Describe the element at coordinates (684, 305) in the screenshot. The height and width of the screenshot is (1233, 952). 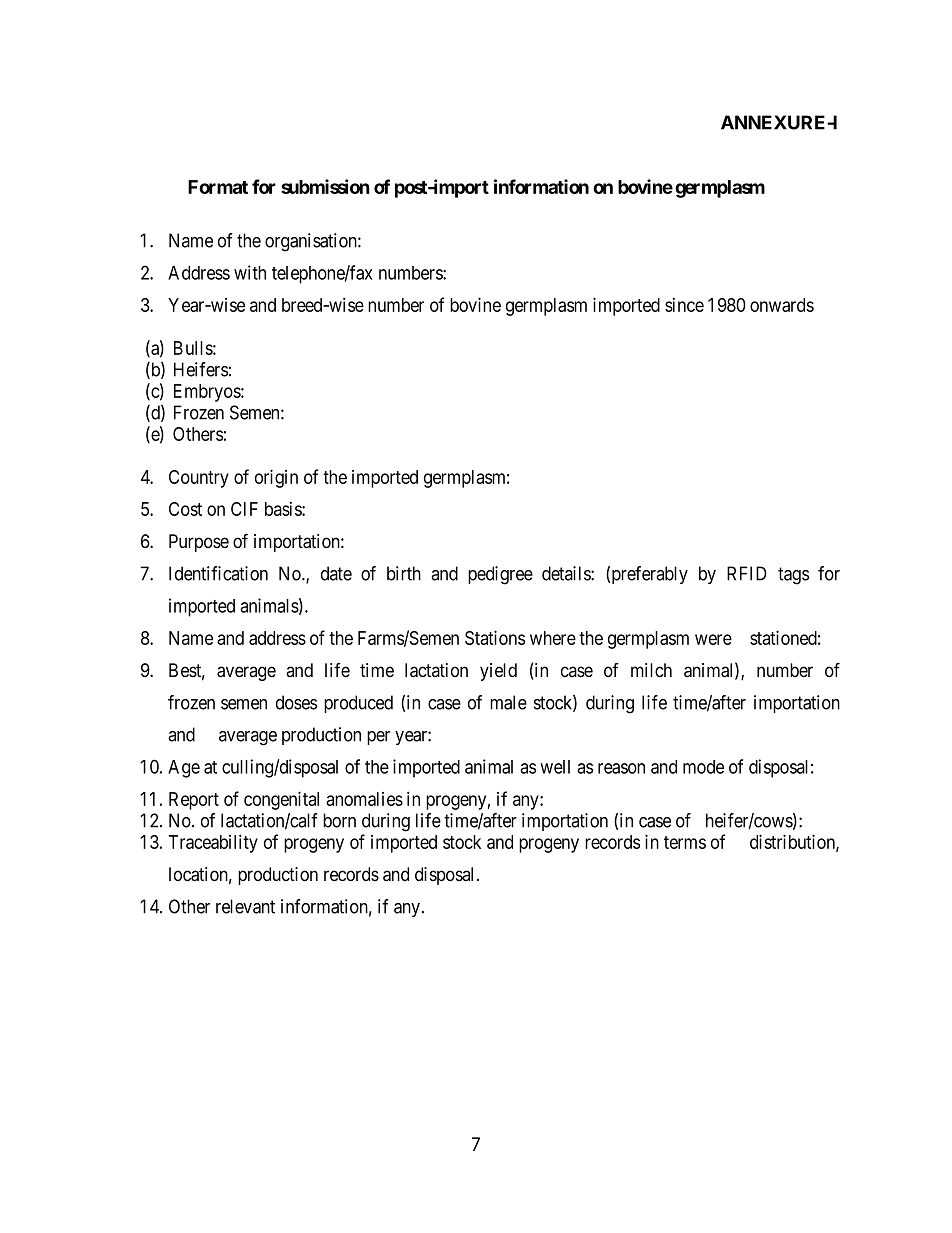
I see `since` at that location.
